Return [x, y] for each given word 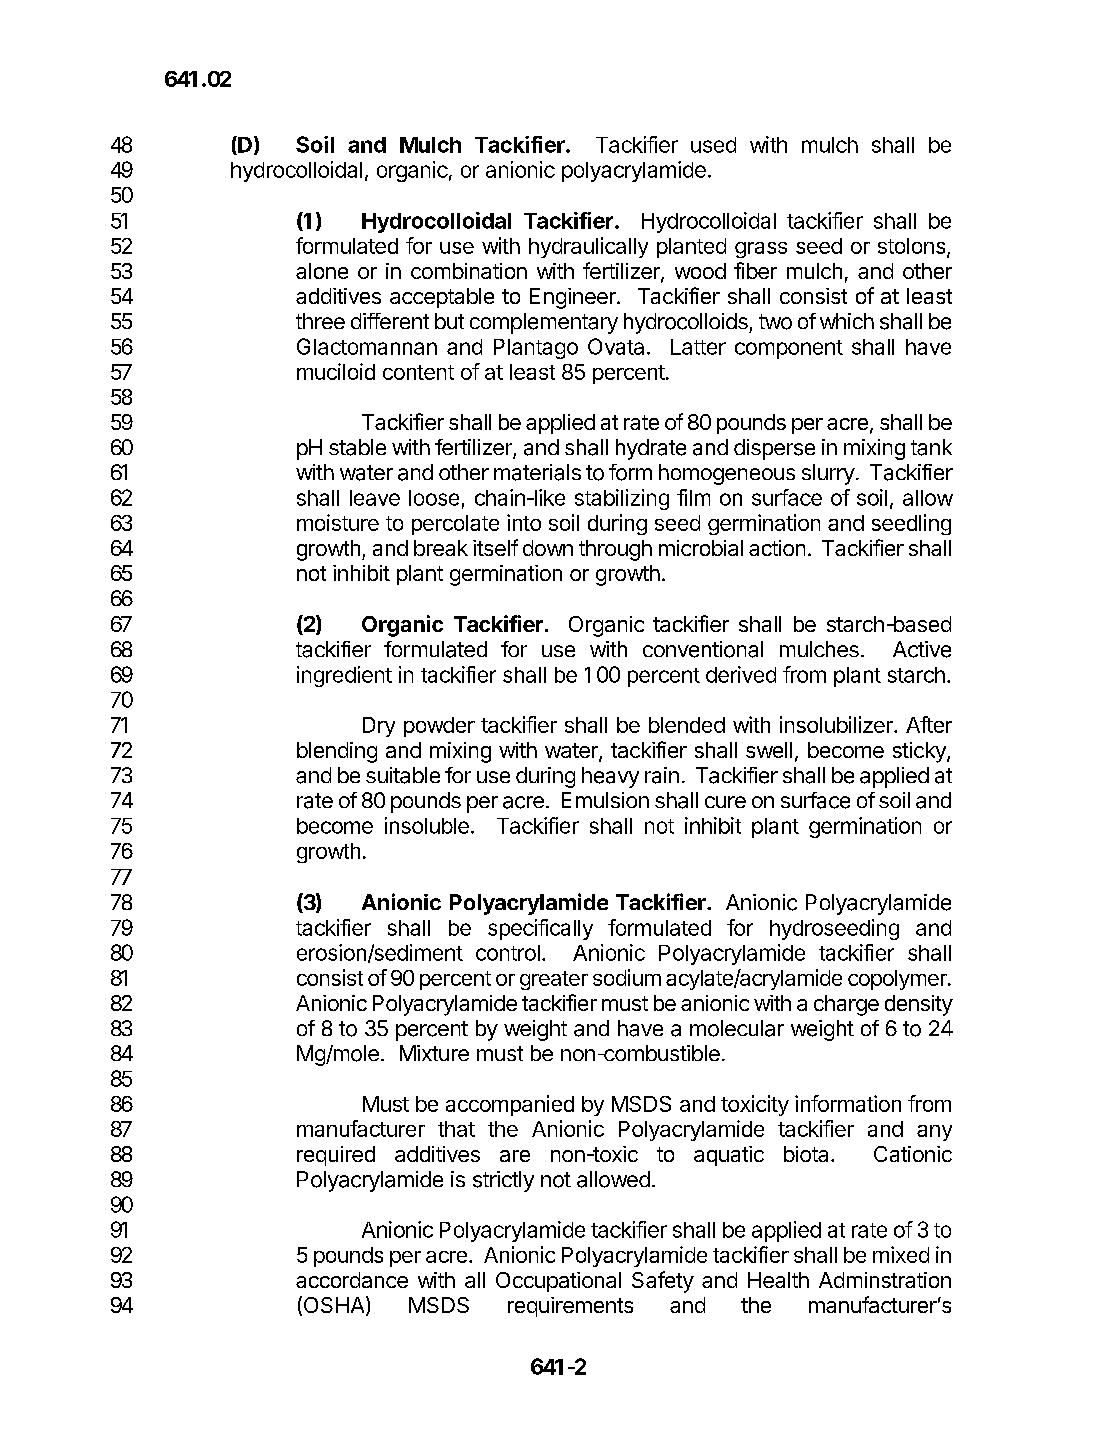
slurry [828, 474]
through [615, 550]
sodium [627, 977]
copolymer [898, 980]
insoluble [427, 825]
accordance [352, 1280]
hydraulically [588, 247]
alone [322, 271]
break [441, 548]
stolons [913, 247]
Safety [663, 1282]
